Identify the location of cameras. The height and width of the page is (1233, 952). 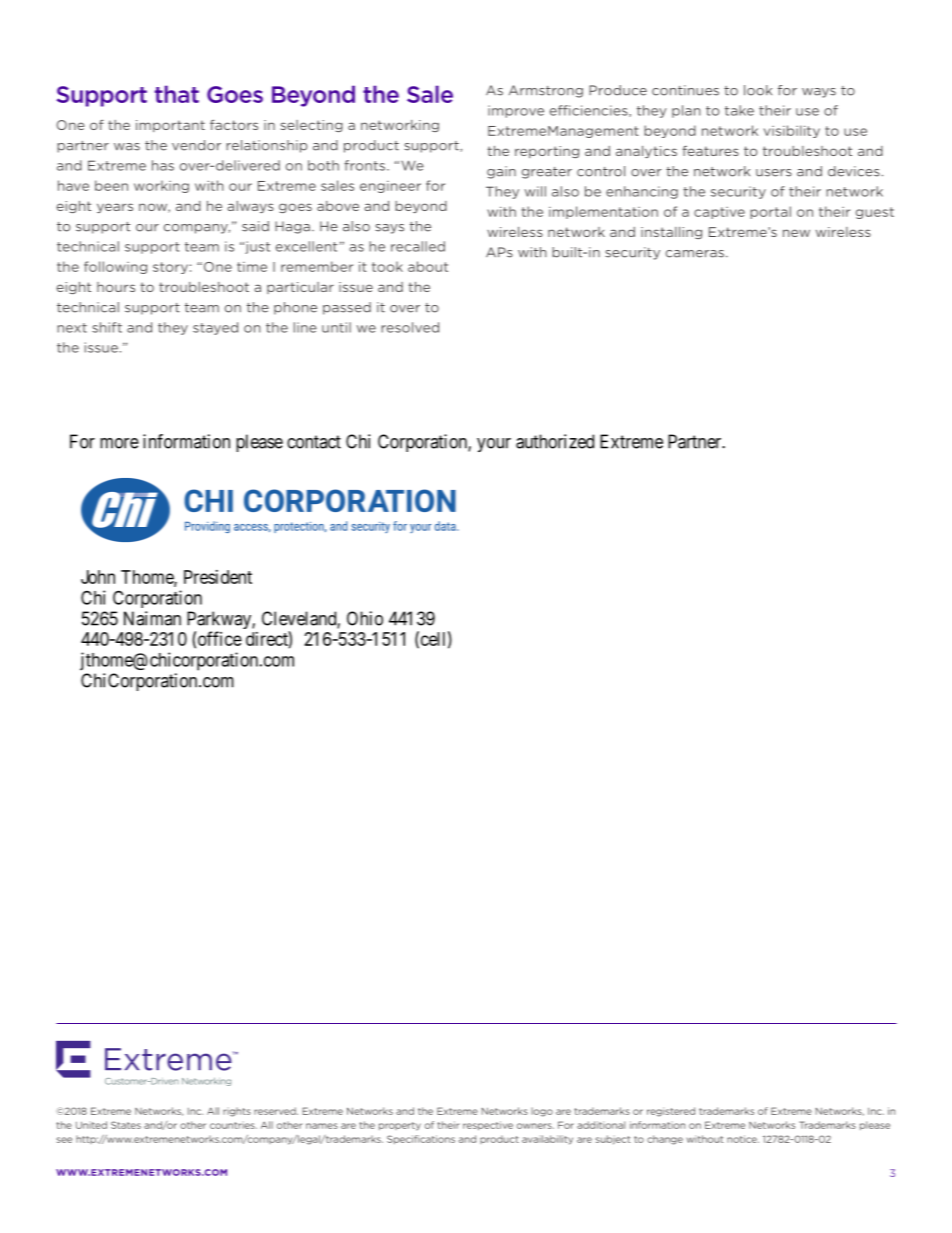
(695, 254).
